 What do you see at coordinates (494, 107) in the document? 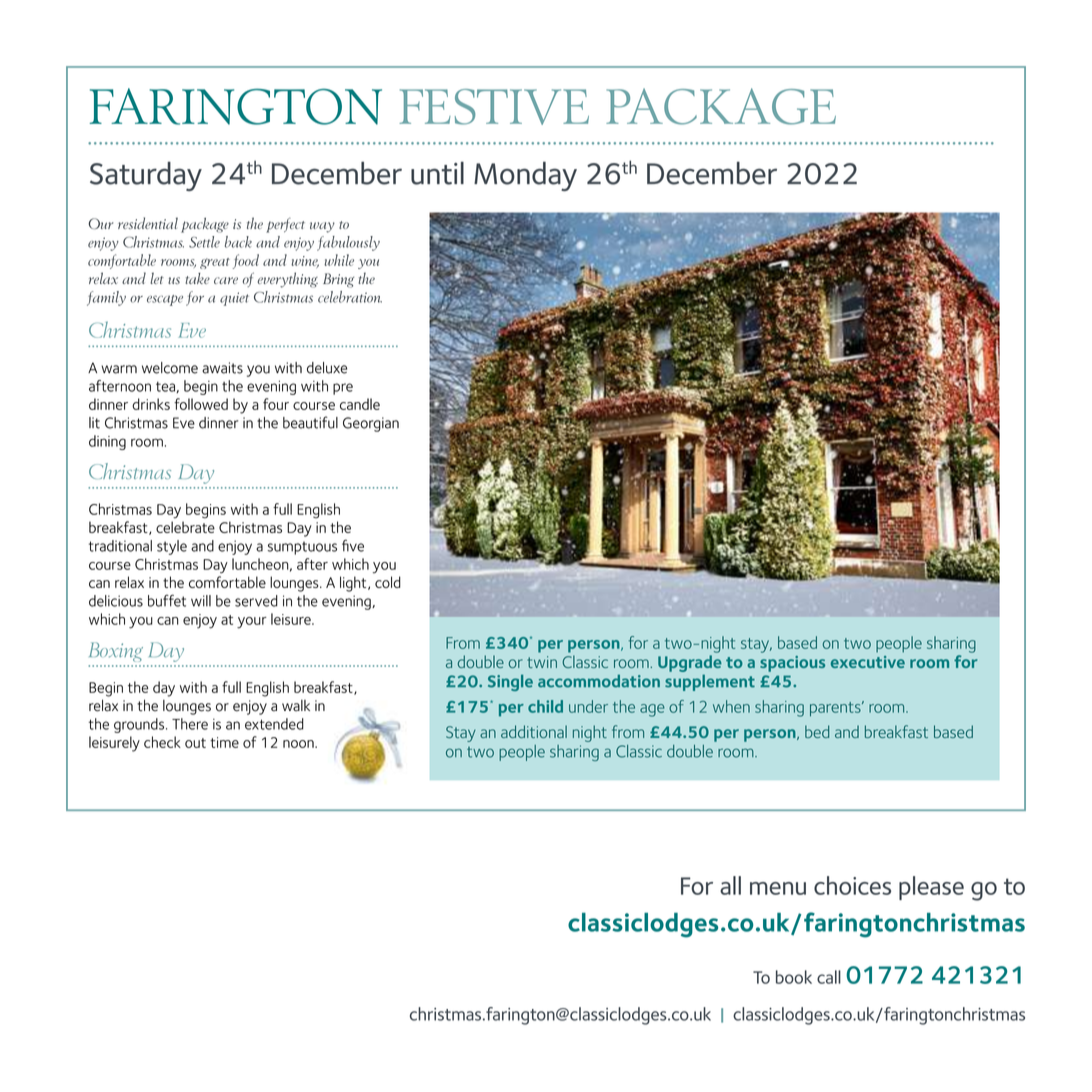
I see `FESTIVE` at bounding box center [494, 107].
